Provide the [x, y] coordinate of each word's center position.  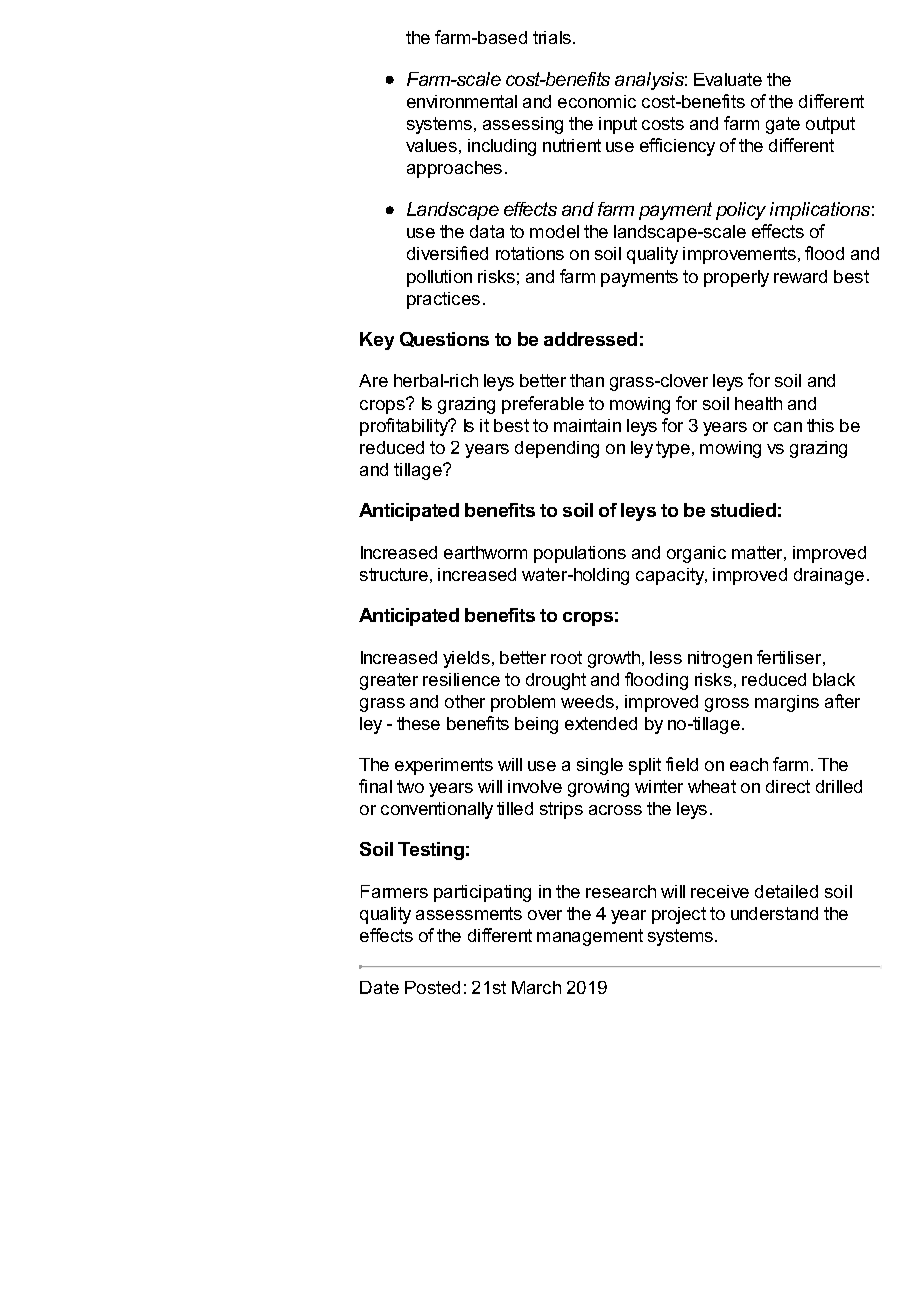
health [758, 403]
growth [615, 659]
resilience [461, 679]
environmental [462, 101]
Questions [444, 339]
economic [597, 101]
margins [787, 703]
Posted [432, 987]
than [587, 380]
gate [783, 125]
